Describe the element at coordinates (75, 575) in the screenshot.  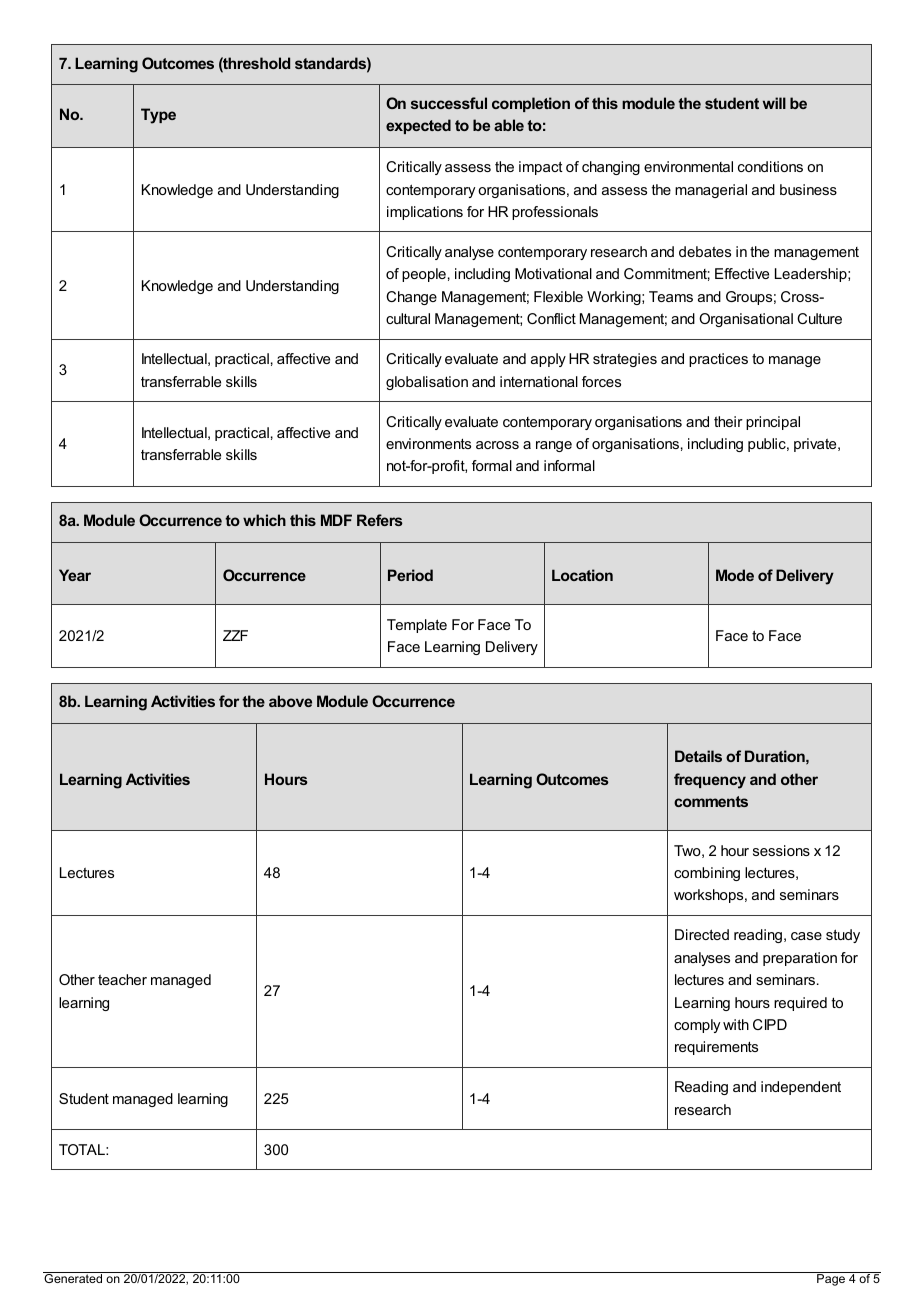
I see `Year` at that location.
